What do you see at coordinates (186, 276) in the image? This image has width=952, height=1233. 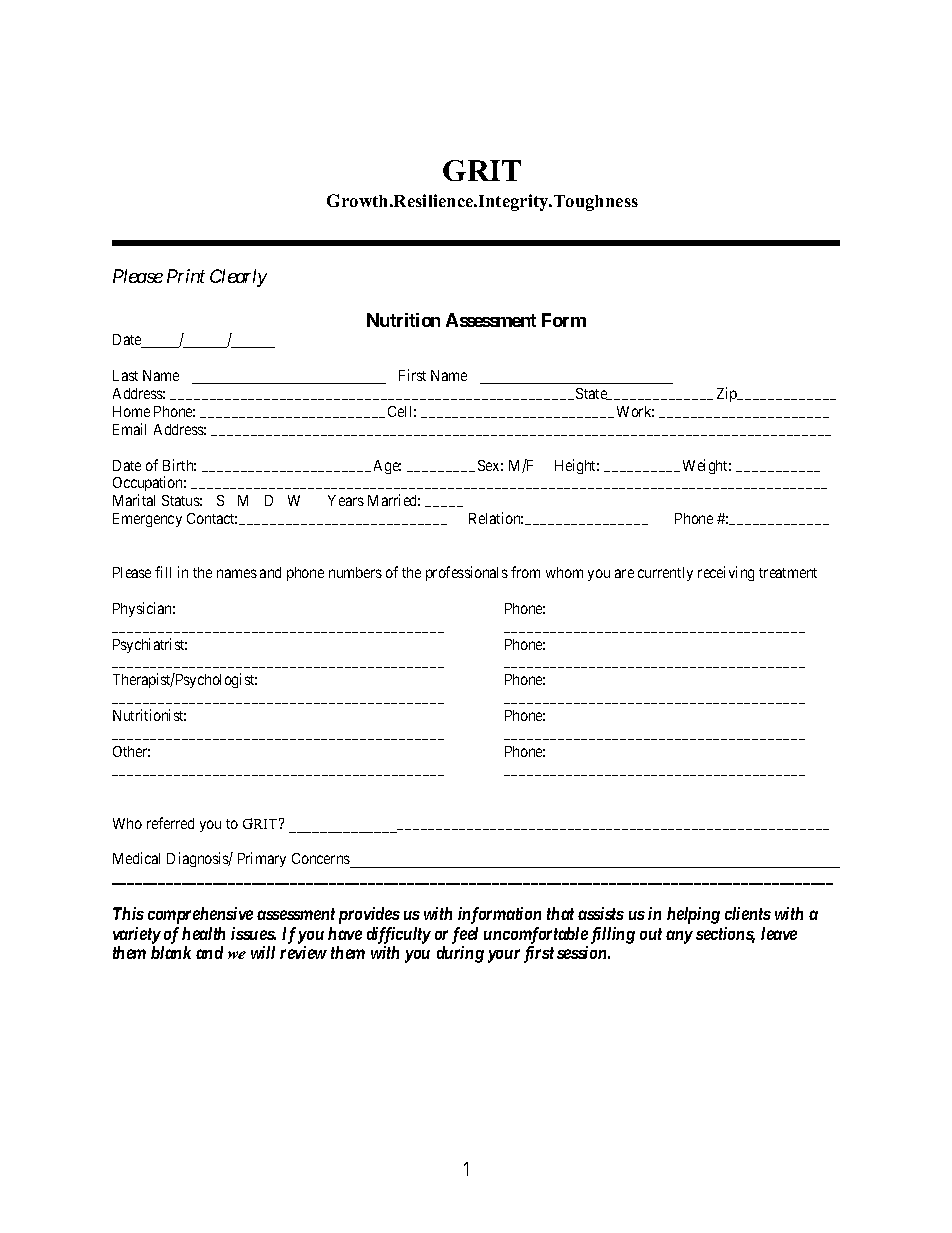 I see `Print` at bounding box center [186, 276].
